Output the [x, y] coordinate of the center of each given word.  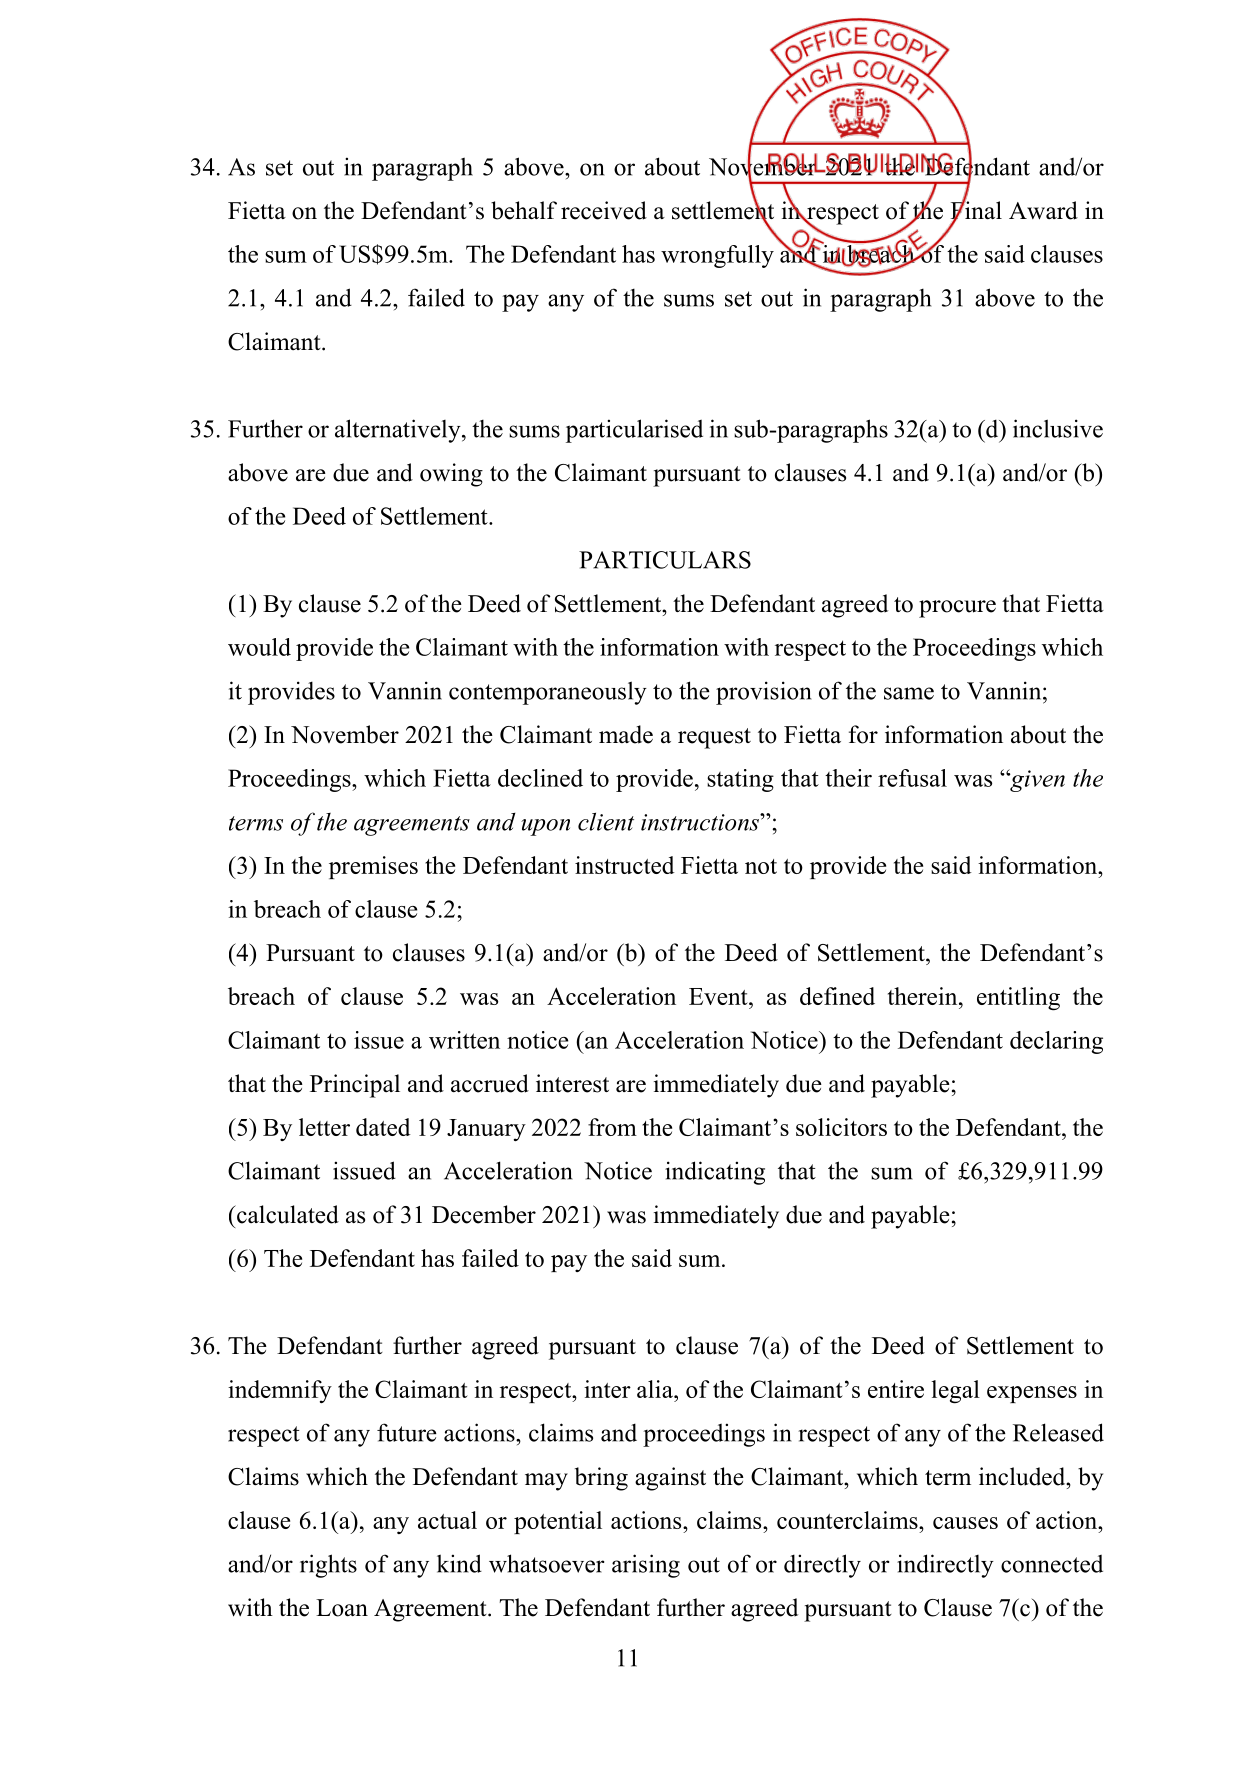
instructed [625, 865]
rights [328, 1566]
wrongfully [717, 256]
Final [976, 210]
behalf [524, 210]
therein [924, 996]
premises [373, 867]
